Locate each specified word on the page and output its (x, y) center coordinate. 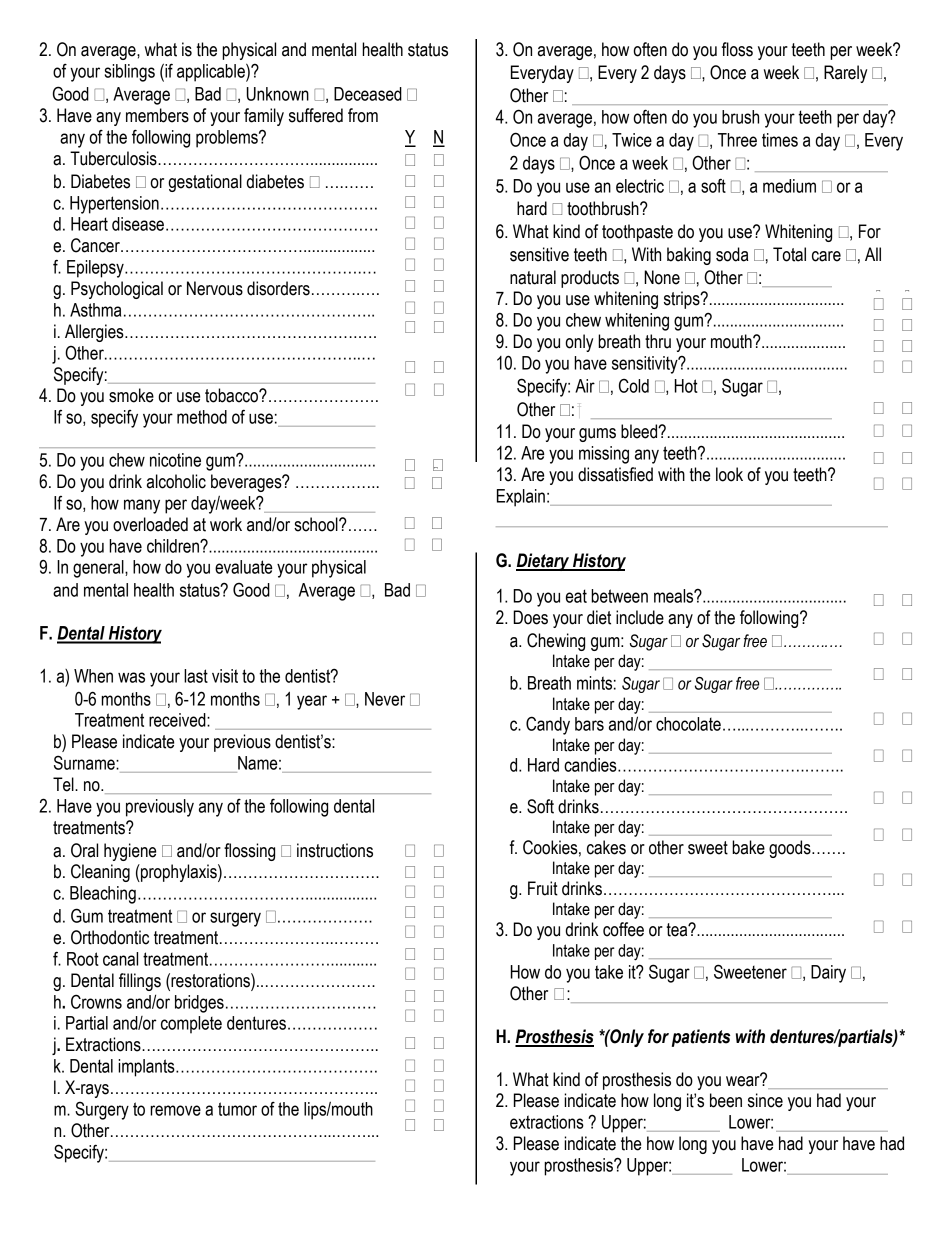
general (99, 569)
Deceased (368, 94)
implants (147, 1068)
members (157, 115)
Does (530, 617)
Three (737, 140)
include (640, 617)
